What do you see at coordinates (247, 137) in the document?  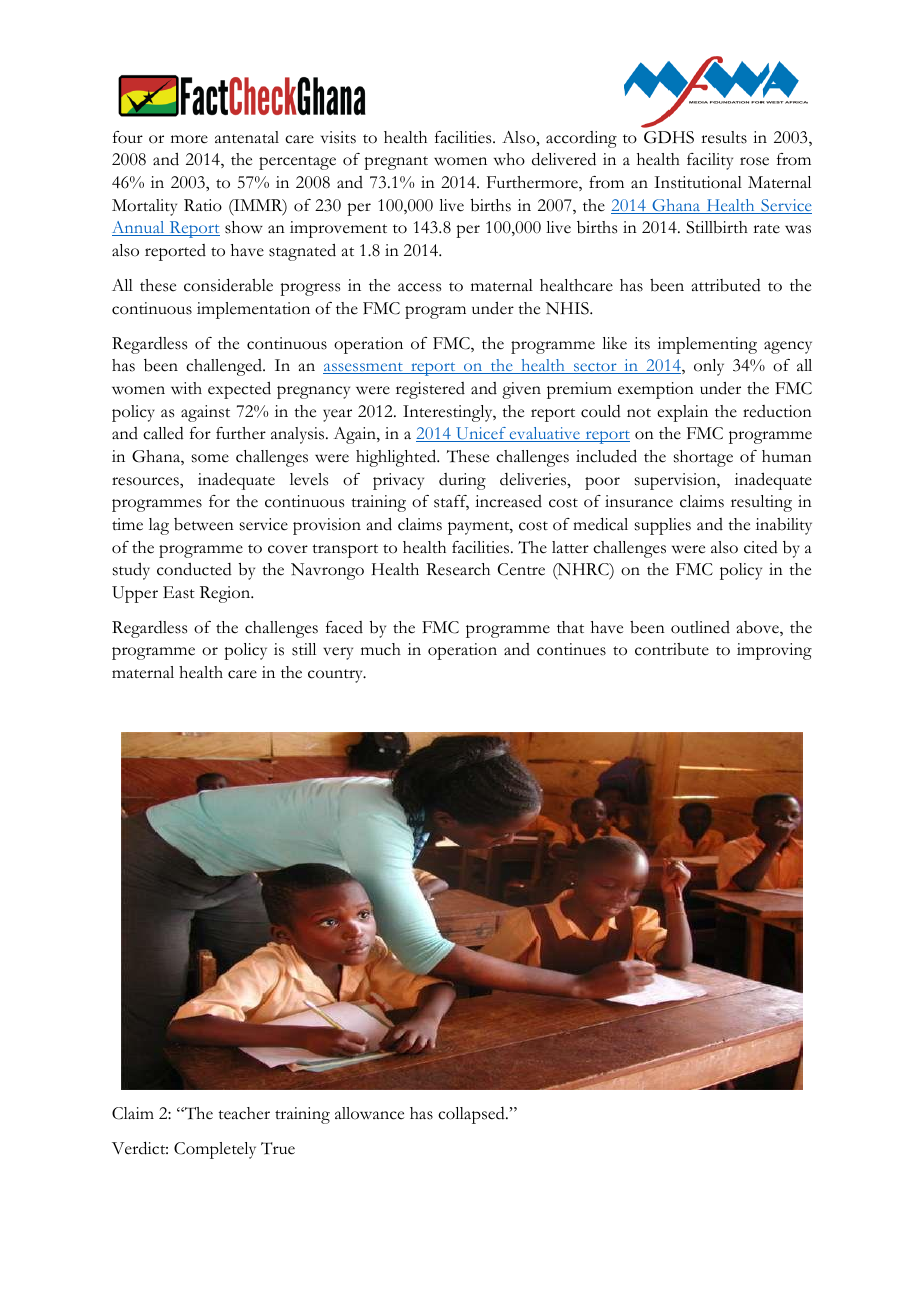 I see `antenatal` at bounding box center [247, 137].
